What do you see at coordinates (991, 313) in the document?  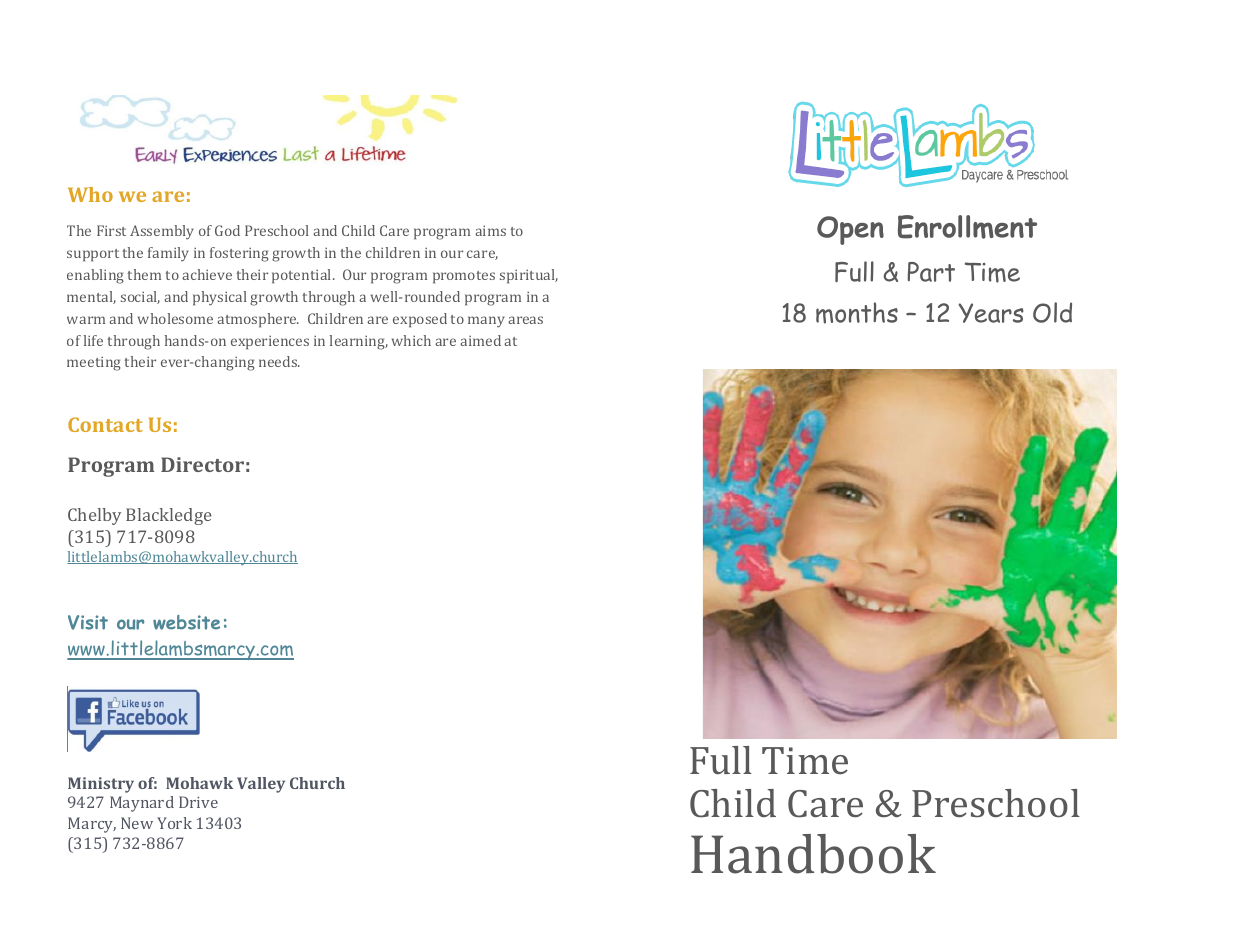 I see `Years` at bounding box center [991, 313].
